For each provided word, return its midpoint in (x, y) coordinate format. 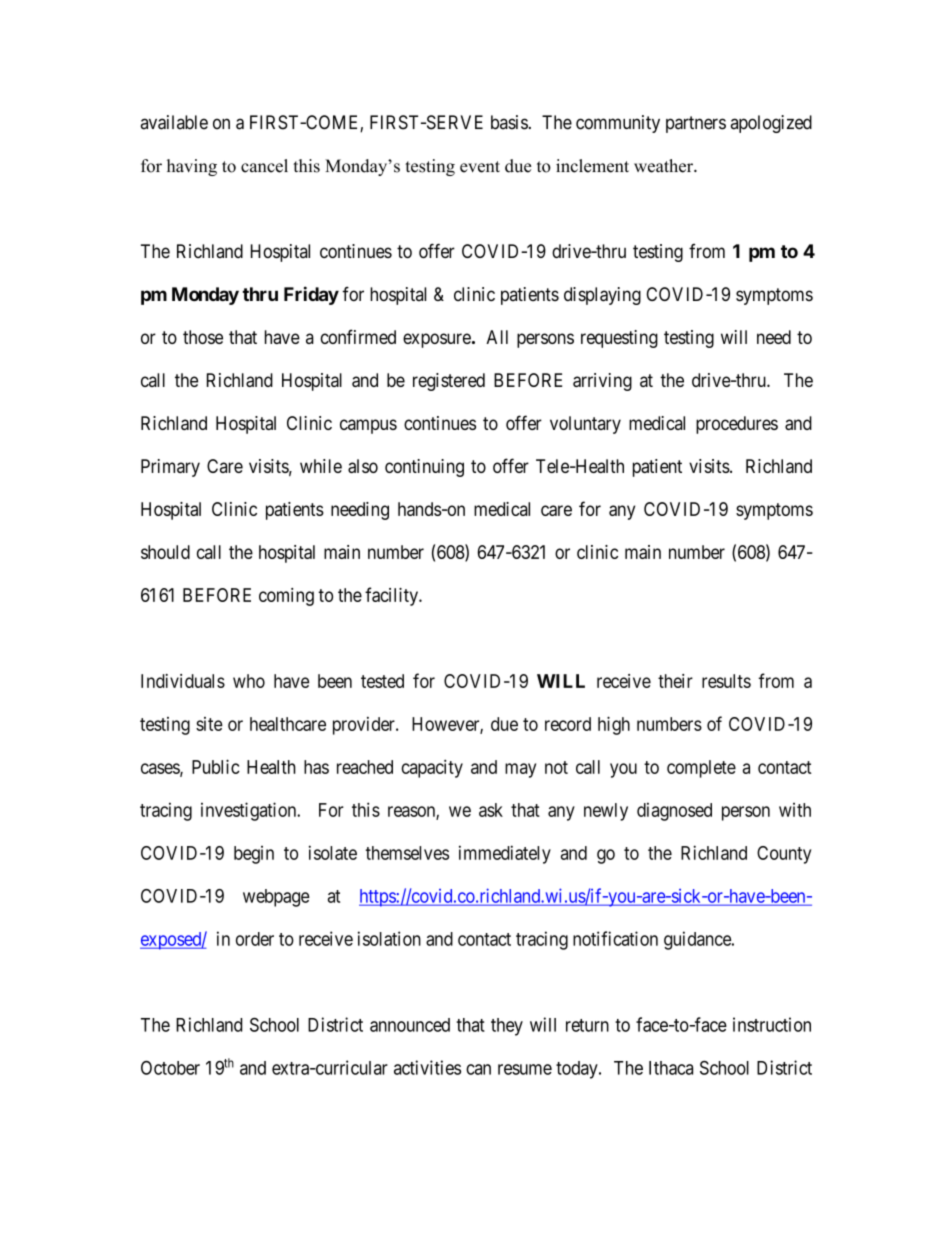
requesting (619, 339)
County (784, 855)
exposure (437, 340)
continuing (424, 468)
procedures (737, 425)
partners (696, 124)
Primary (170, 468)
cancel (264, 166)
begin (254, 855)
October (170, 1068)
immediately (505, 854)
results (726, 681)
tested (382, 681)
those (203, 337)
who (249, 681)
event (480, 167)
